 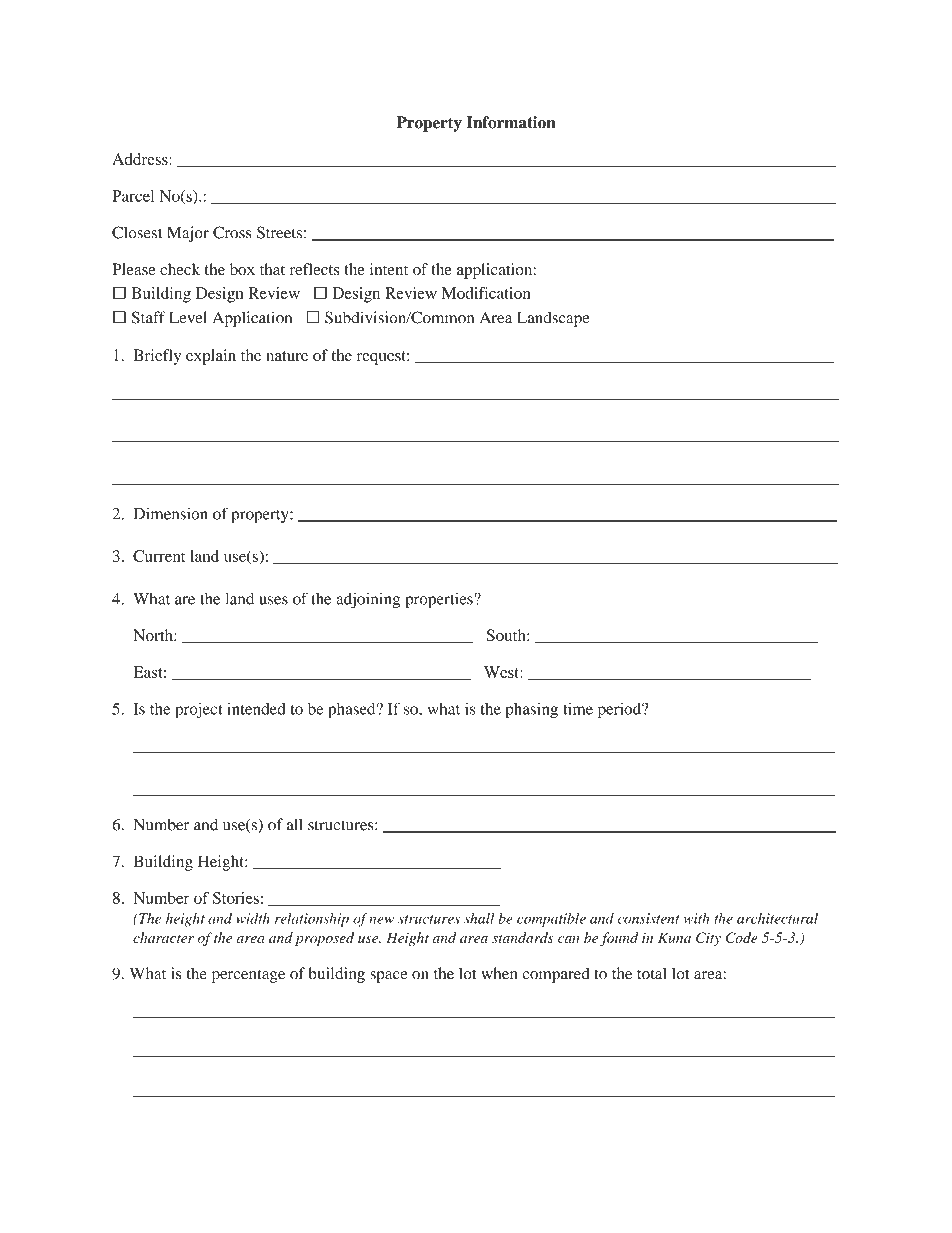 I want to click on when, so click(x=499, y=973).
